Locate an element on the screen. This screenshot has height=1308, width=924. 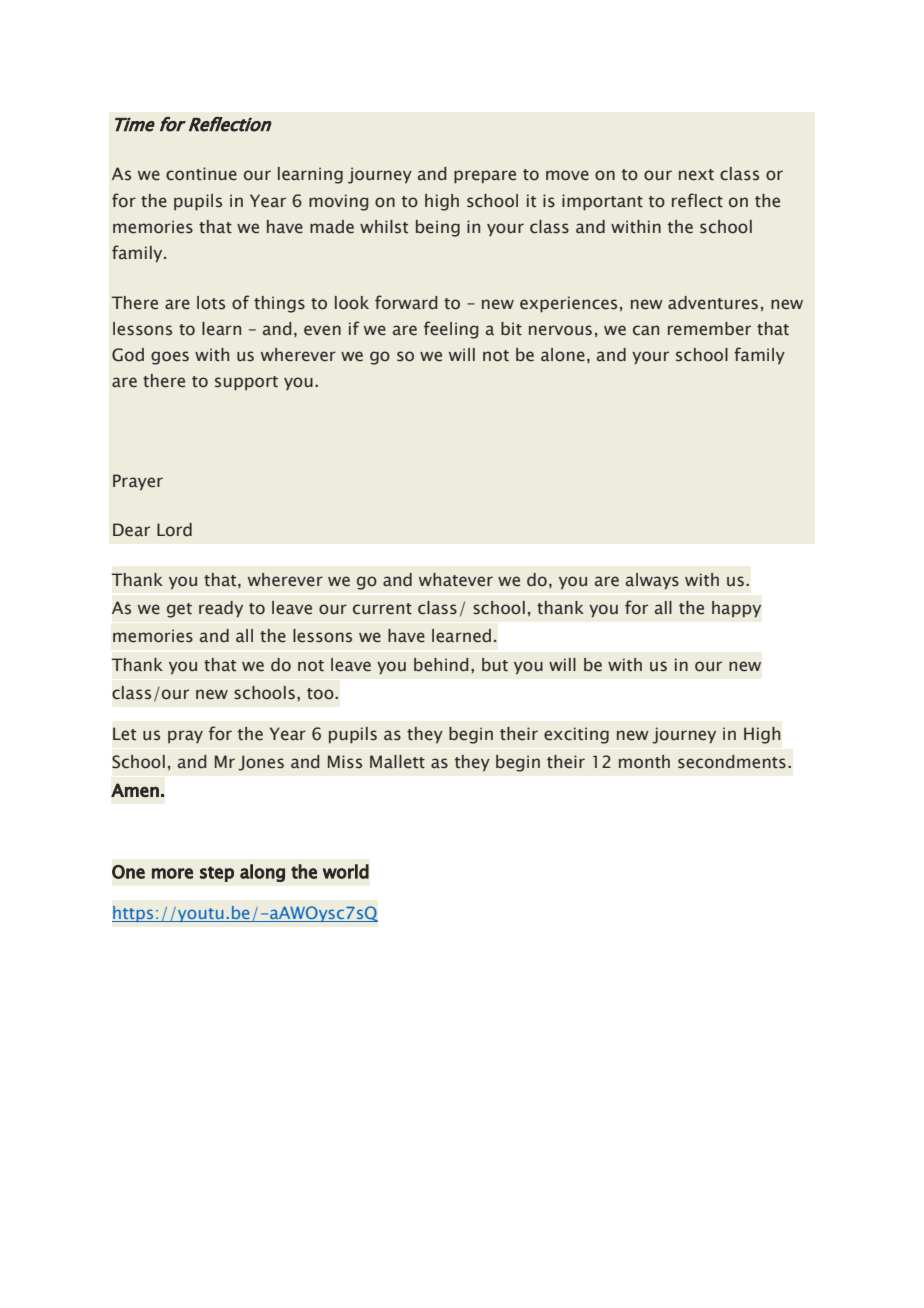
get is located at coordinates (179, 610).
